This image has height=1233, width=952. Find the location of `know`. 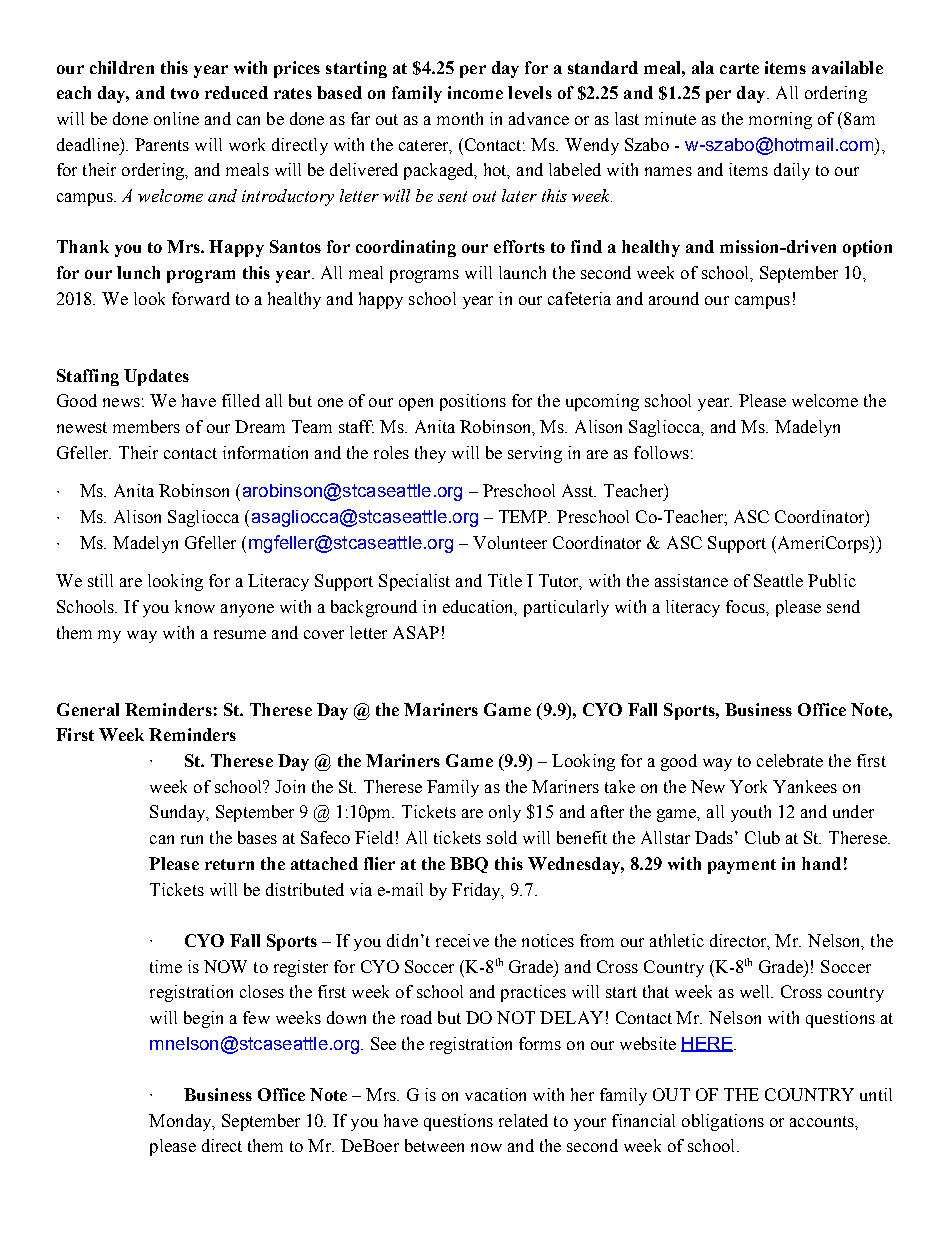

know is located at coordinates (195, 606).
